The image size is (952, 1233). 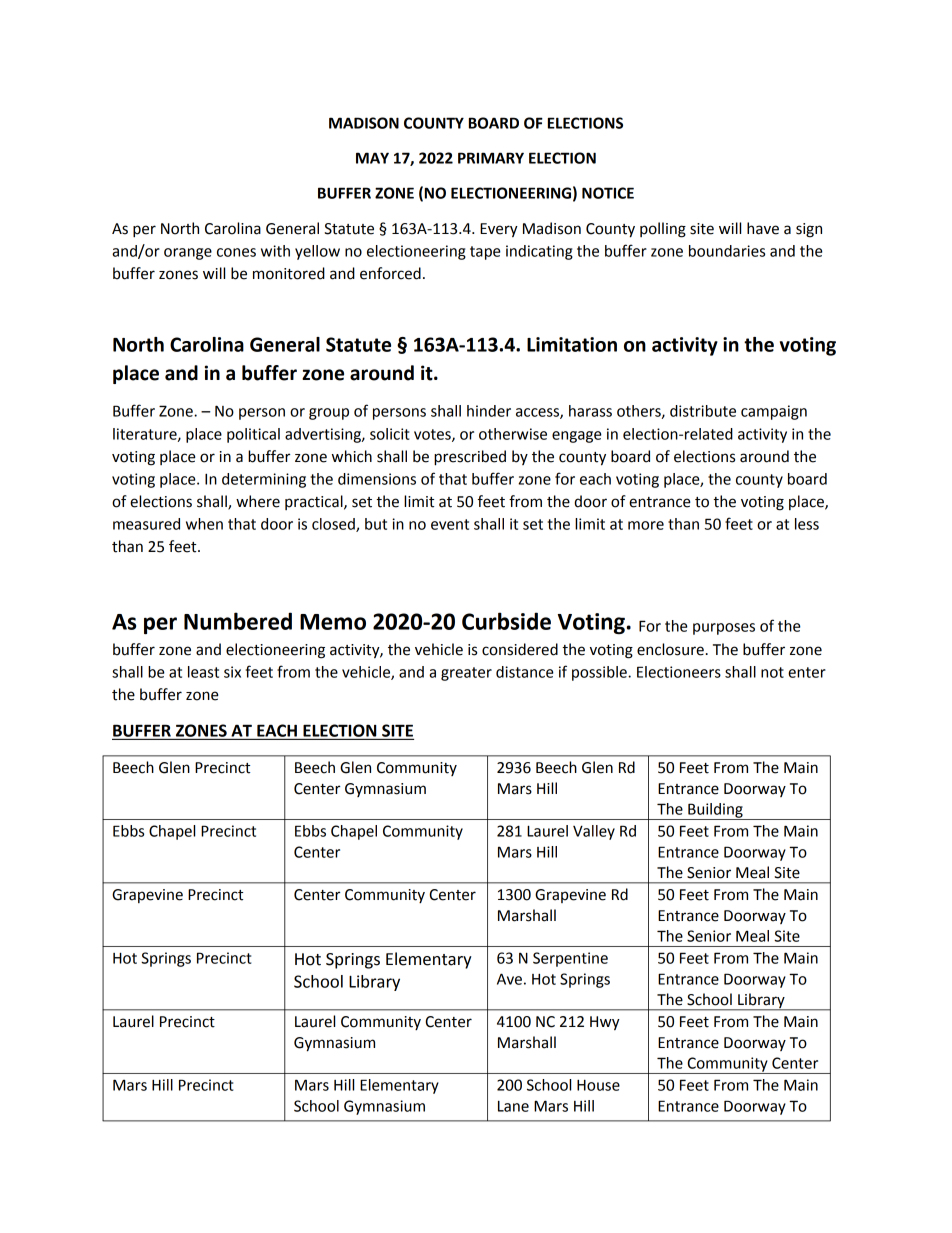 What do you see at coordinates (598, 1085) in the image?
I see `House` at bounding box center [598, 1085].
